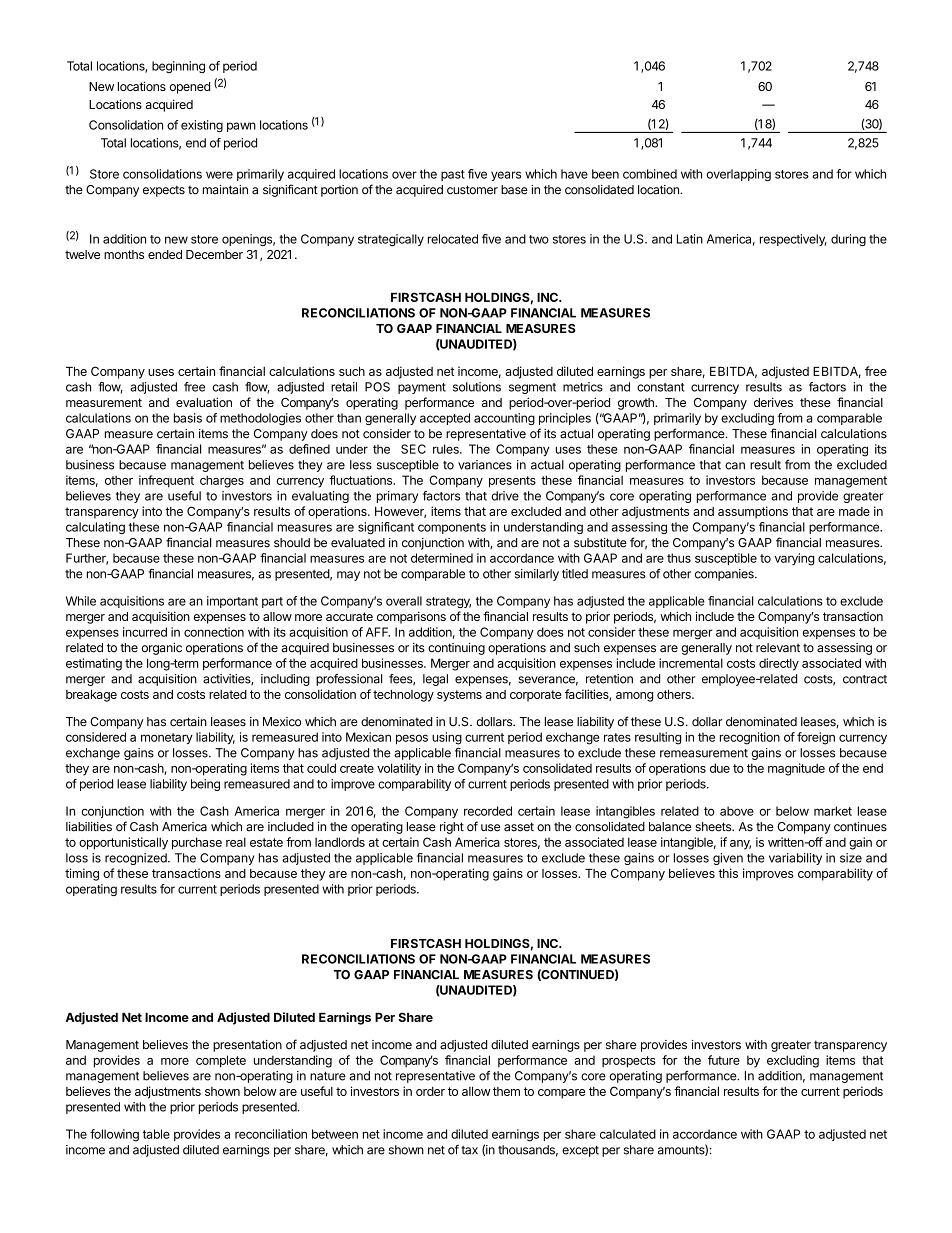  Describe the element at coordinates (188, 418) in the screenshot. I see `basis` at that location.
